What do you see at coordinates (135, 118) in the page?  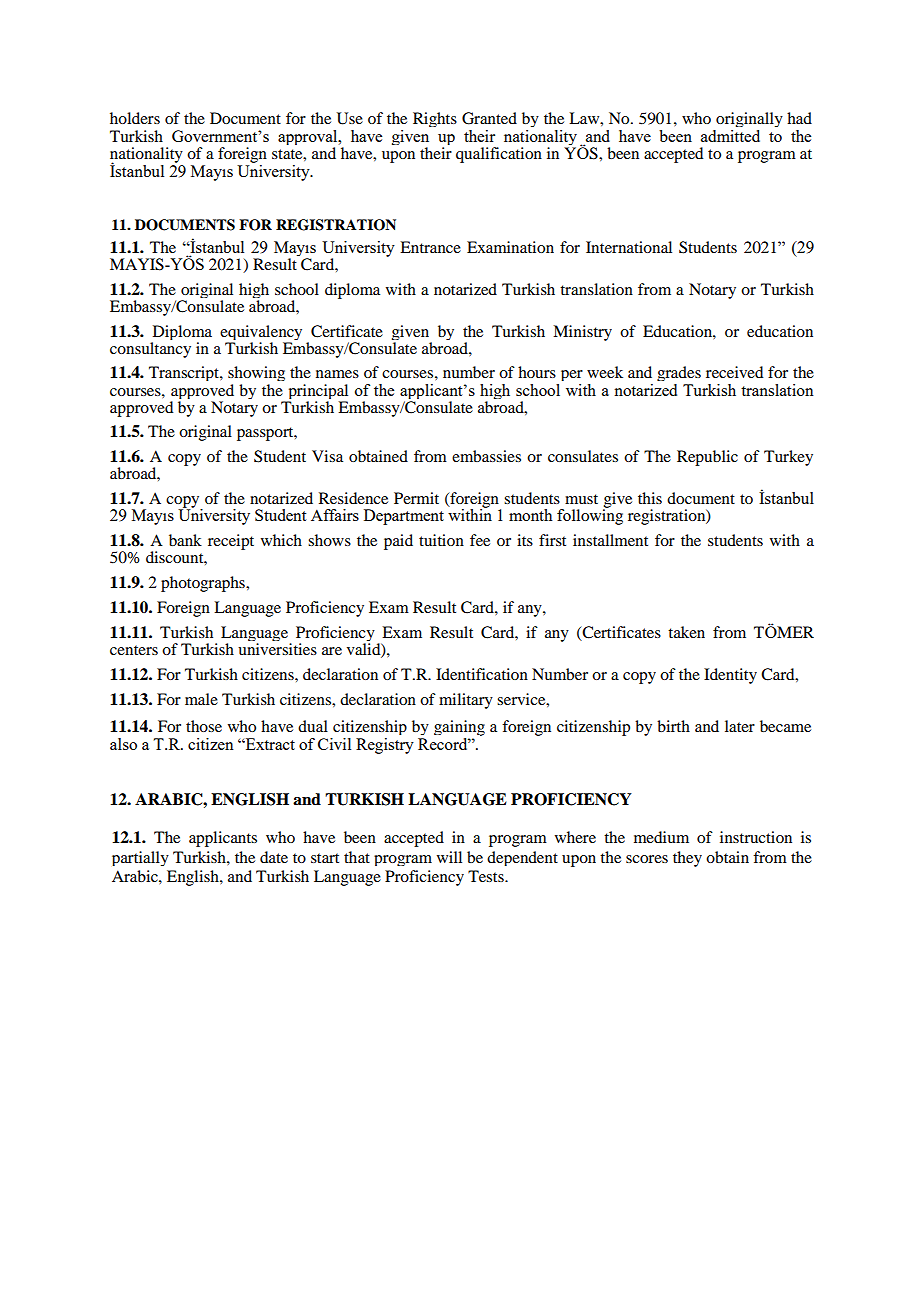 I see `holders` at bounding box center [135, 118].
